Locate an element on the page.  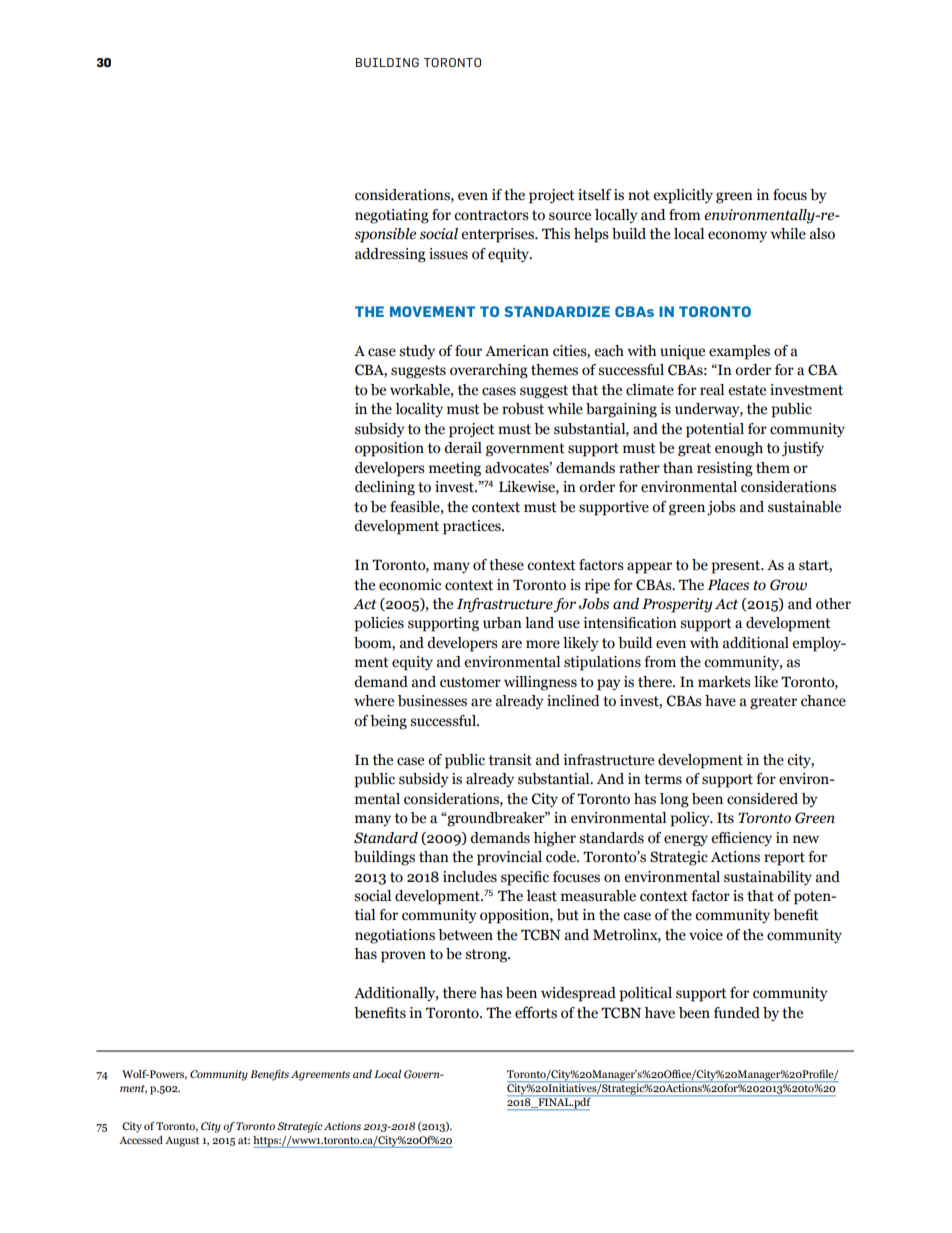
enough is located at coordinates (739, 449).
